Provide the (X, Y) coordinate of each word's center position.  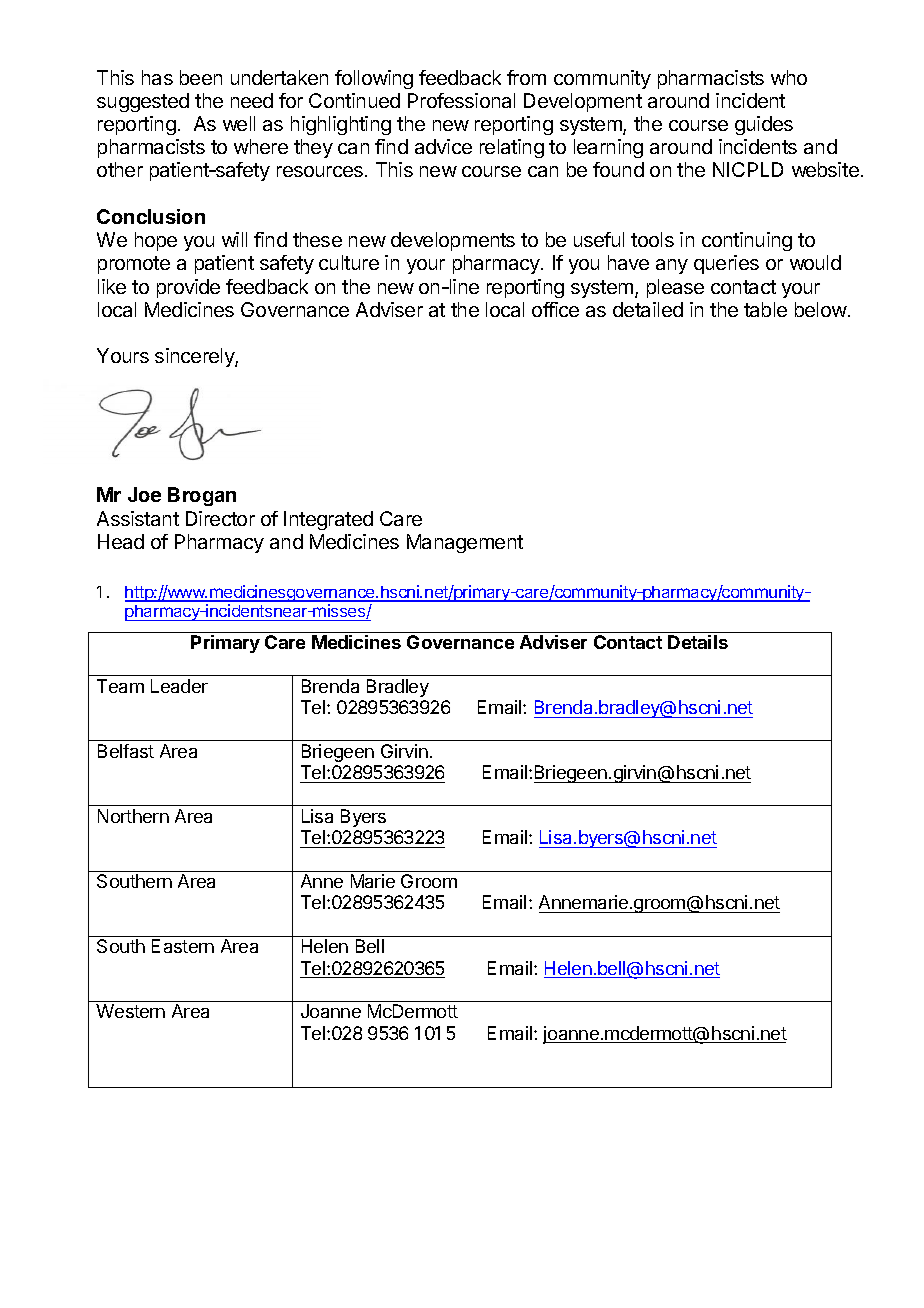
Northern (133, 816)
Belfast (126, 751)
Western (130, 1011)
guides (764, 125)
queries (726, 264)
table (765, 309)
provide (188, 288)
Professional (461, 100)
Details (698, 642)
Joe (144, 494)
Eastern (183, 946)
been (201, 77)
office (555, 309)
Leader (179, 686)
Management (465, 543)
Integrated (328, 520)
